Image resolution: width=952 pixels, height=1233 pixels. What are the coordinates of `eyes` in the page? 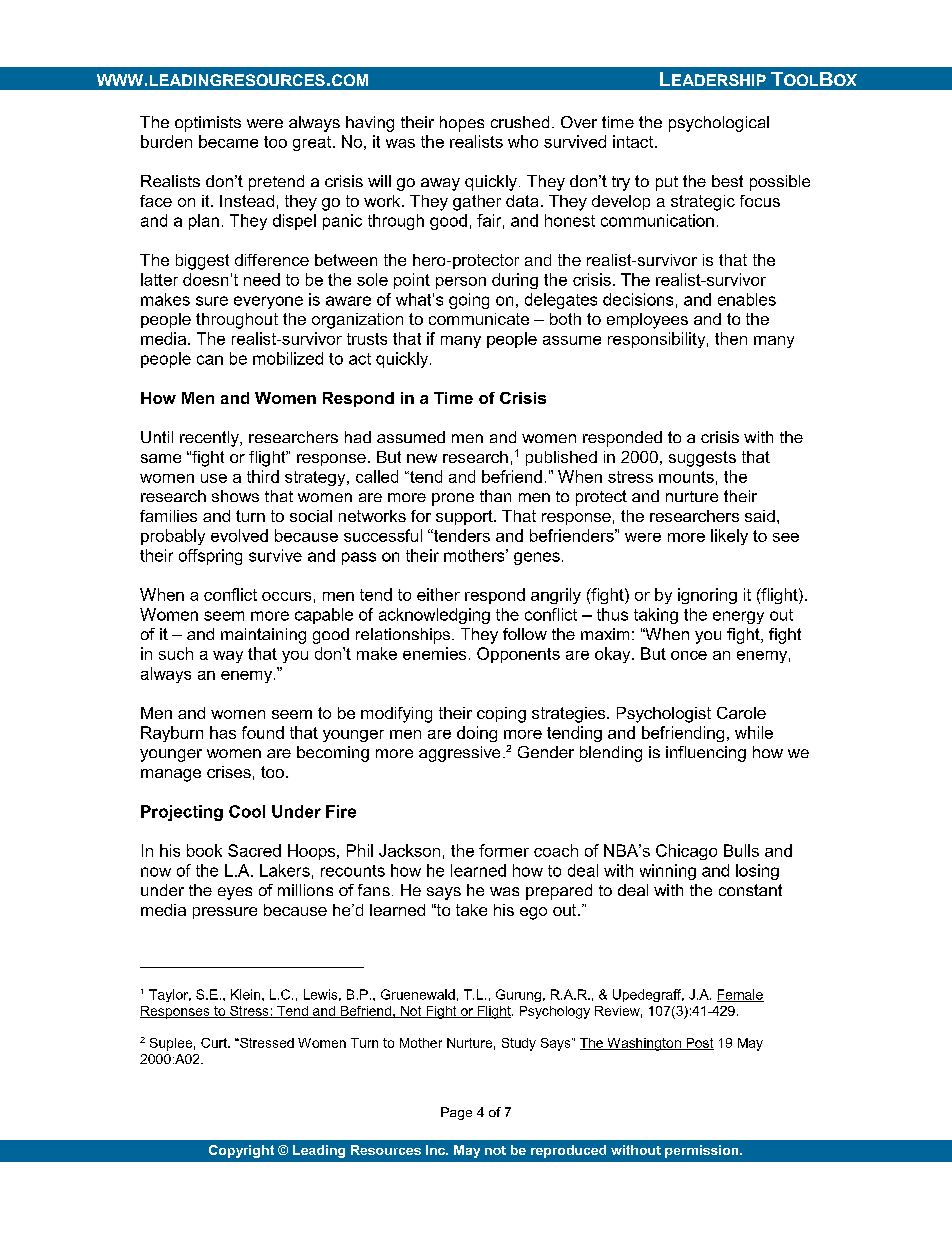 It's located at (235, 893).
